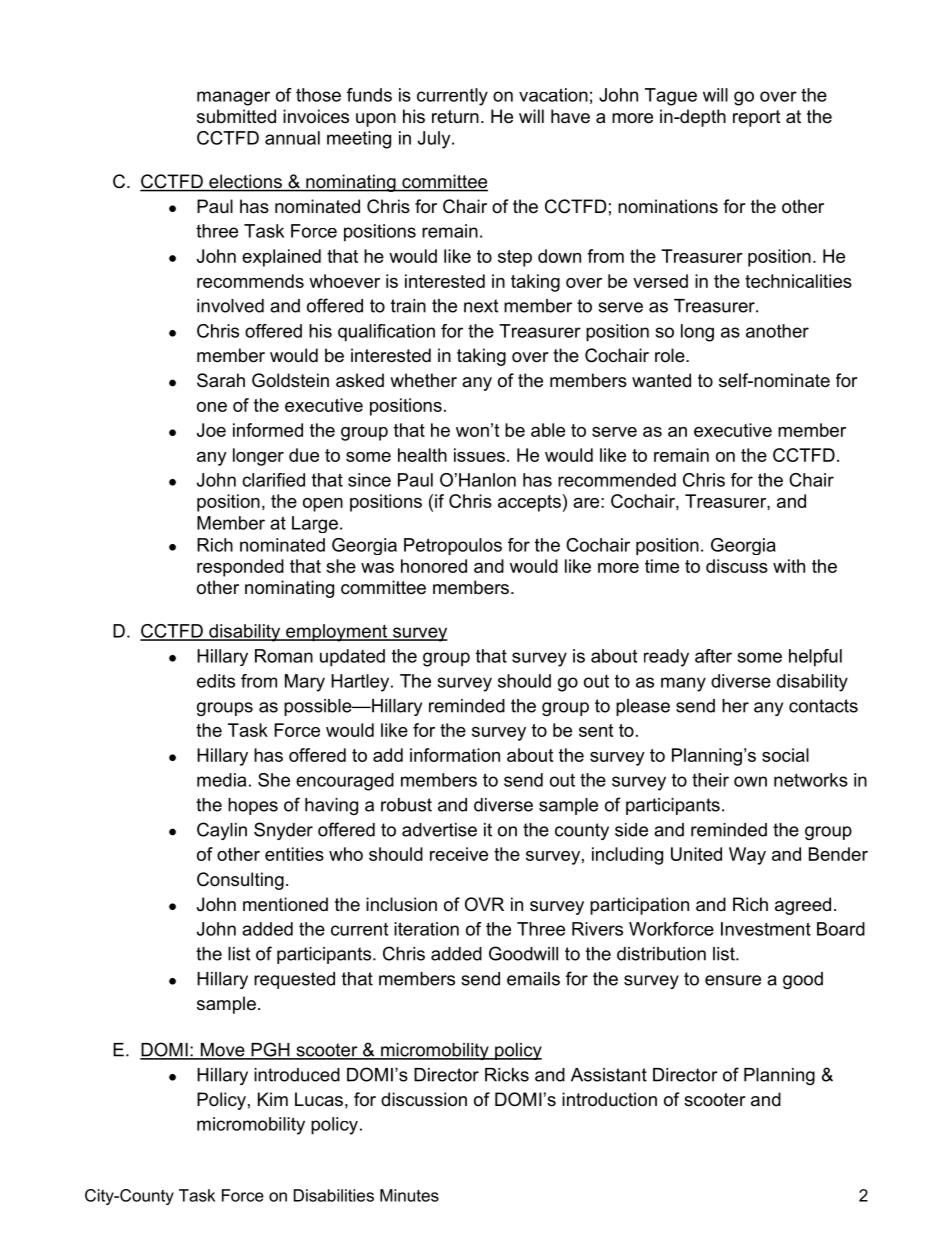 The width and height of the screenshot is (952, 1233). Describe the element at coordinates (481, 306) in the screenshot. I see `next` at that location.
